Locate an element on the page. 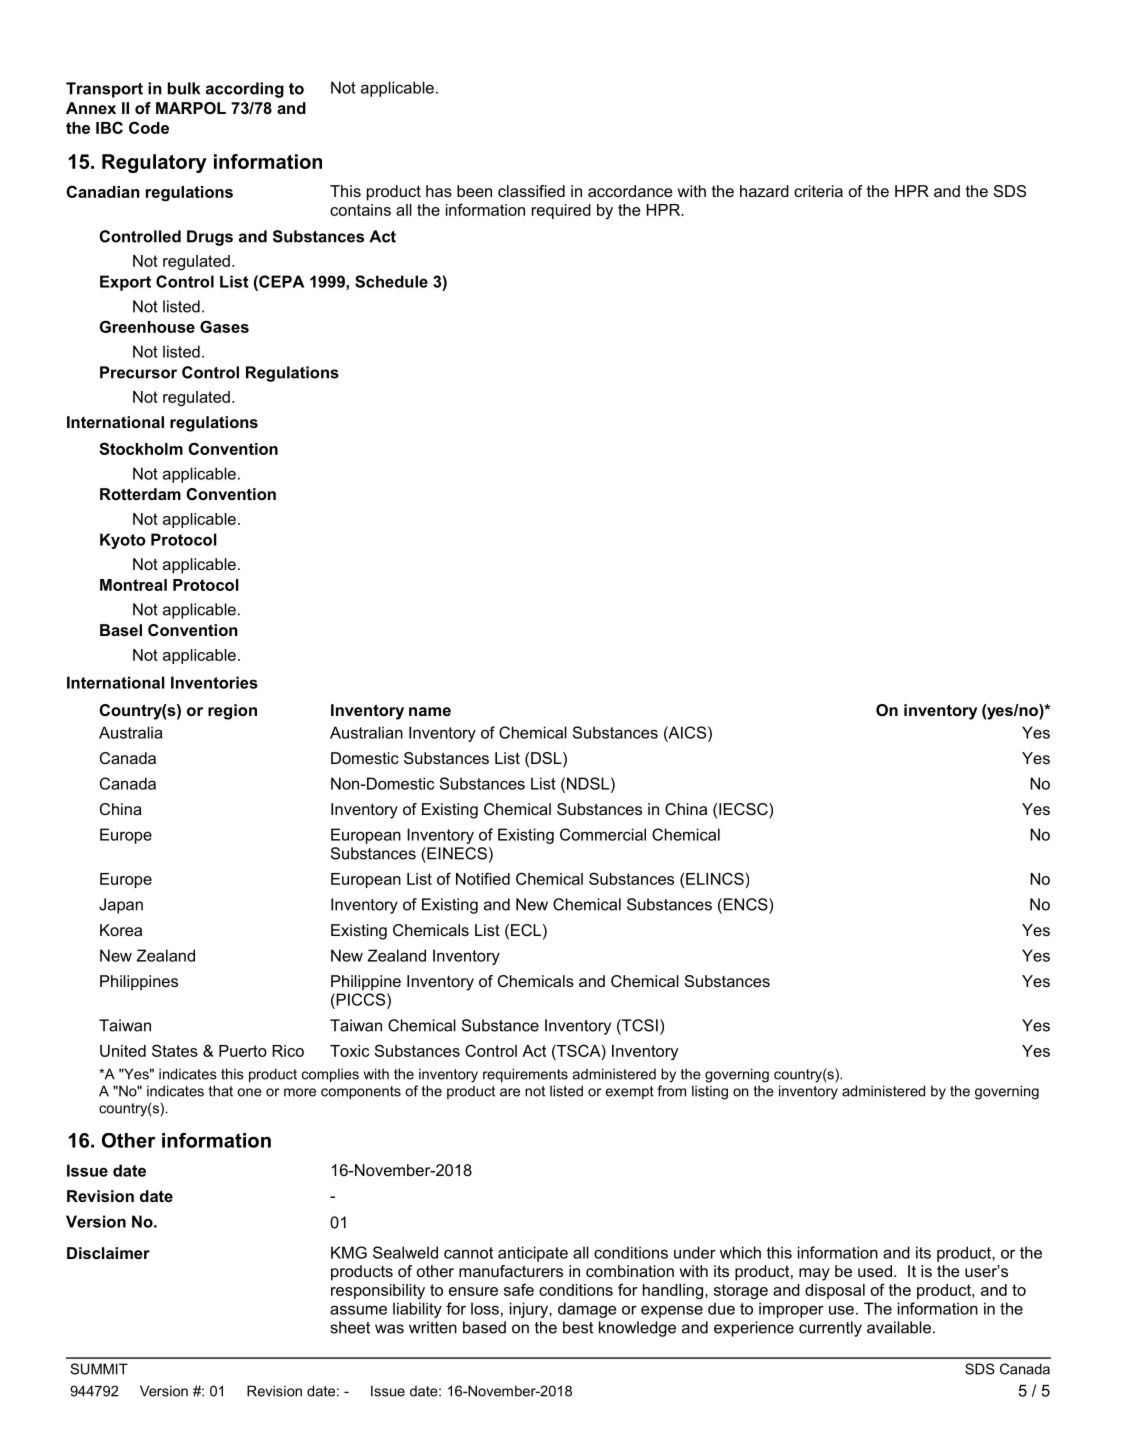 The image size is (1122, 1452). Korea is located at coordinates (121, 930).
